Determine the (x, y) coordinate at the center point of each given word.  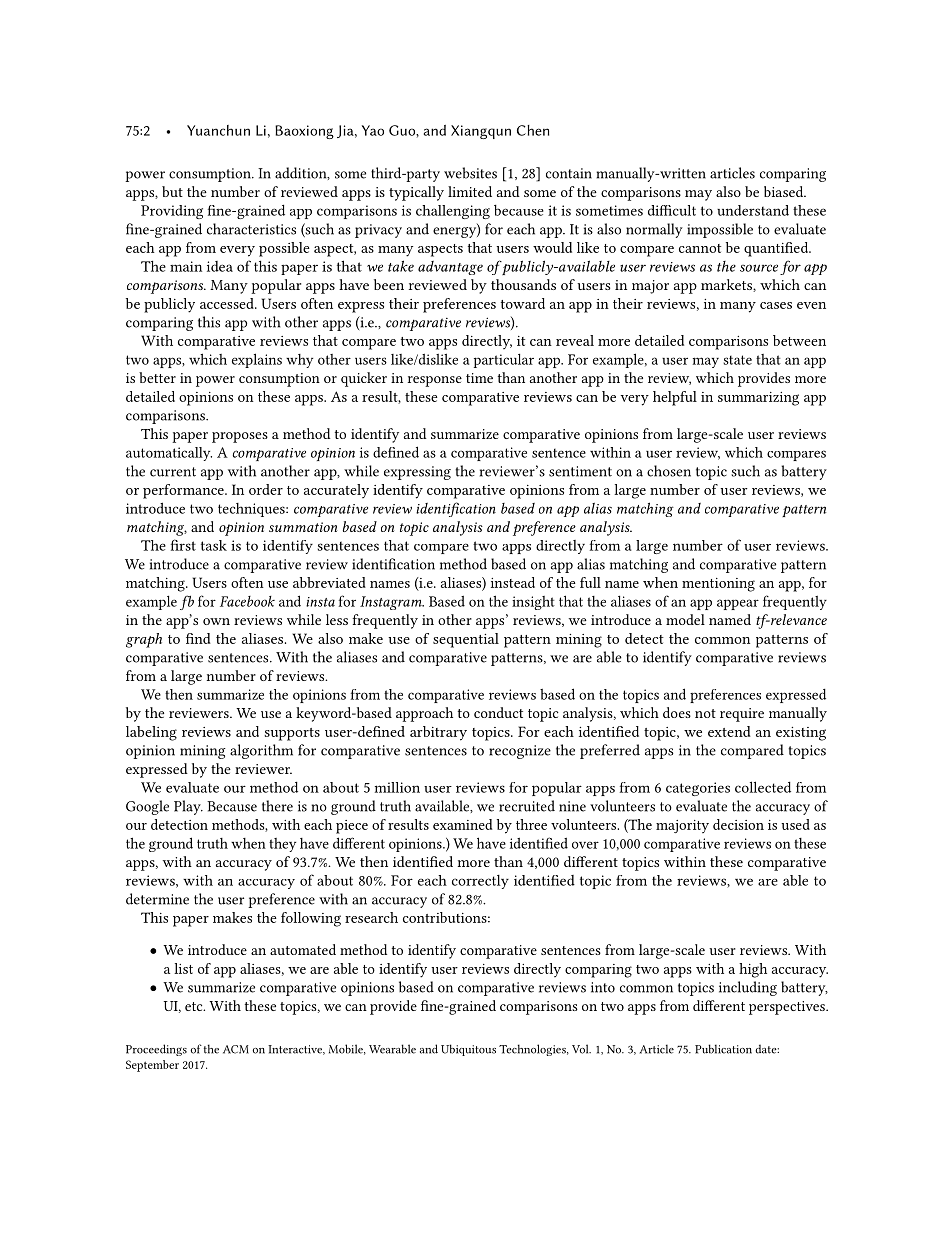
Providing (172, 212)
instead (513, 582)
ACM (236, 1049)
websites (470, 173)
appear (738, 604)
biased (785, 191)
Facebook (247, 601)
